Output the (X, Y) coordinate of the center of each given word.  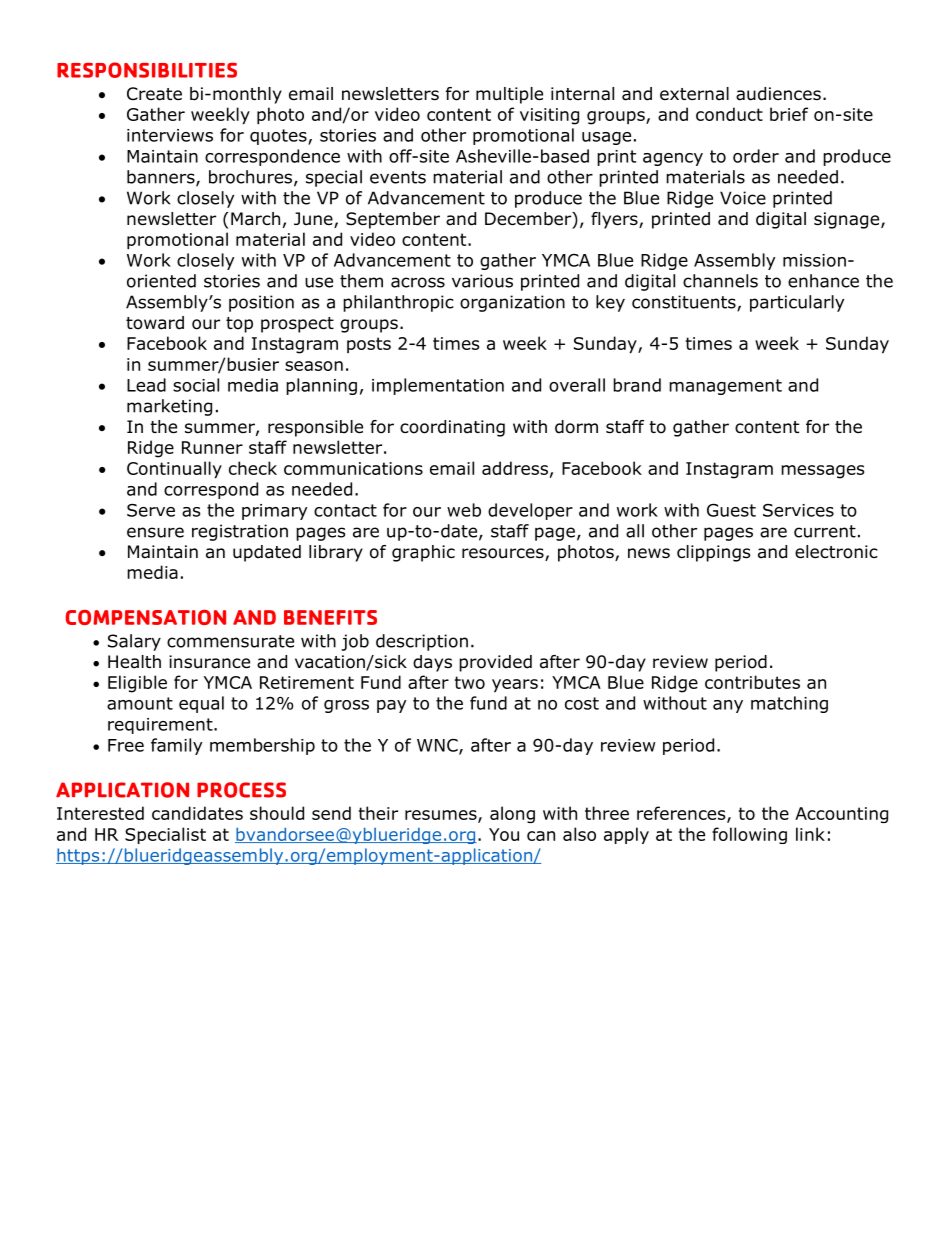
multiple (509, 95)
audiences (778, 94)
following (749, 835)
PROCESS (241, 790)
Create (154, 94)
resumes (442, 816)
